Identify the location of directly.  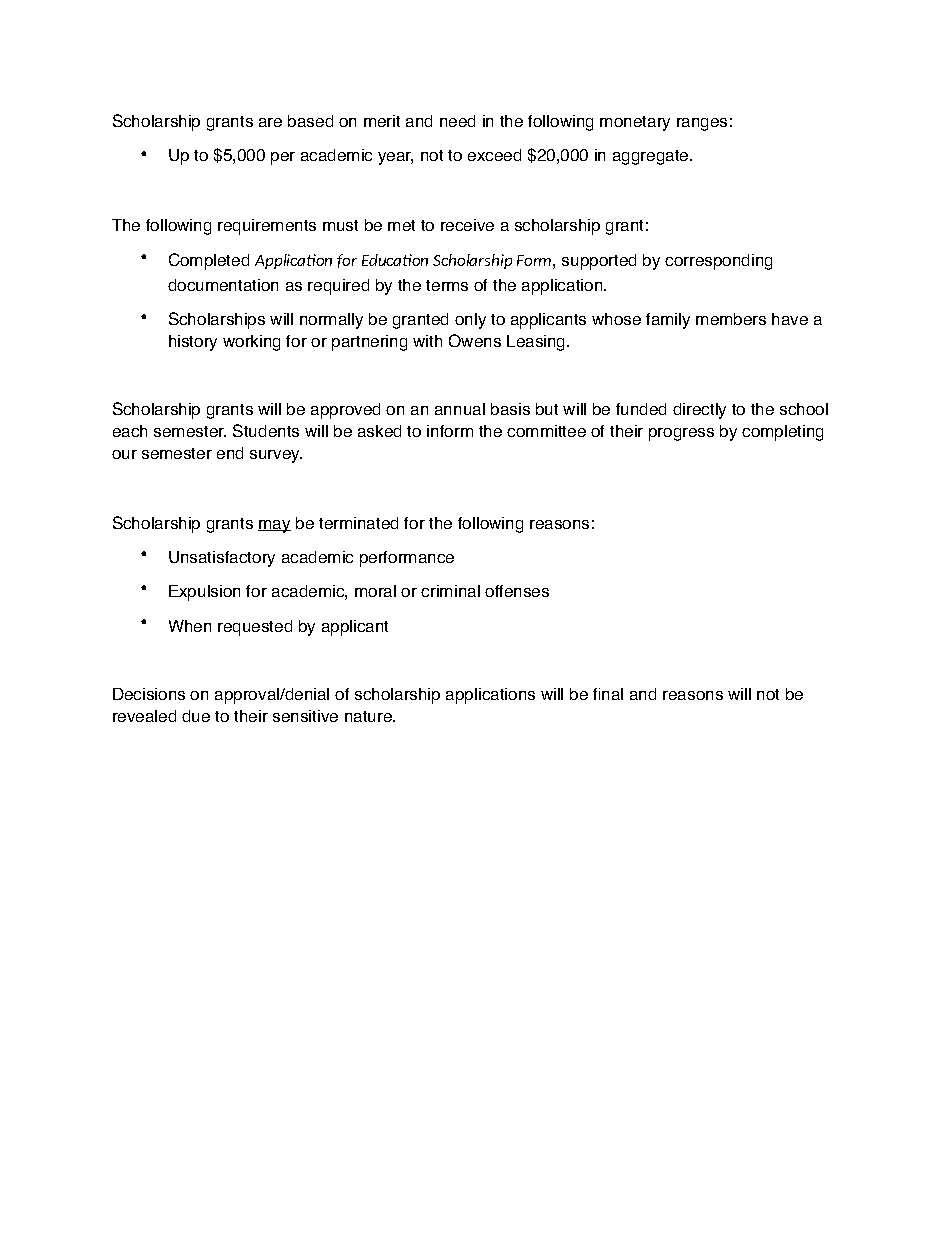
(699, 411).
